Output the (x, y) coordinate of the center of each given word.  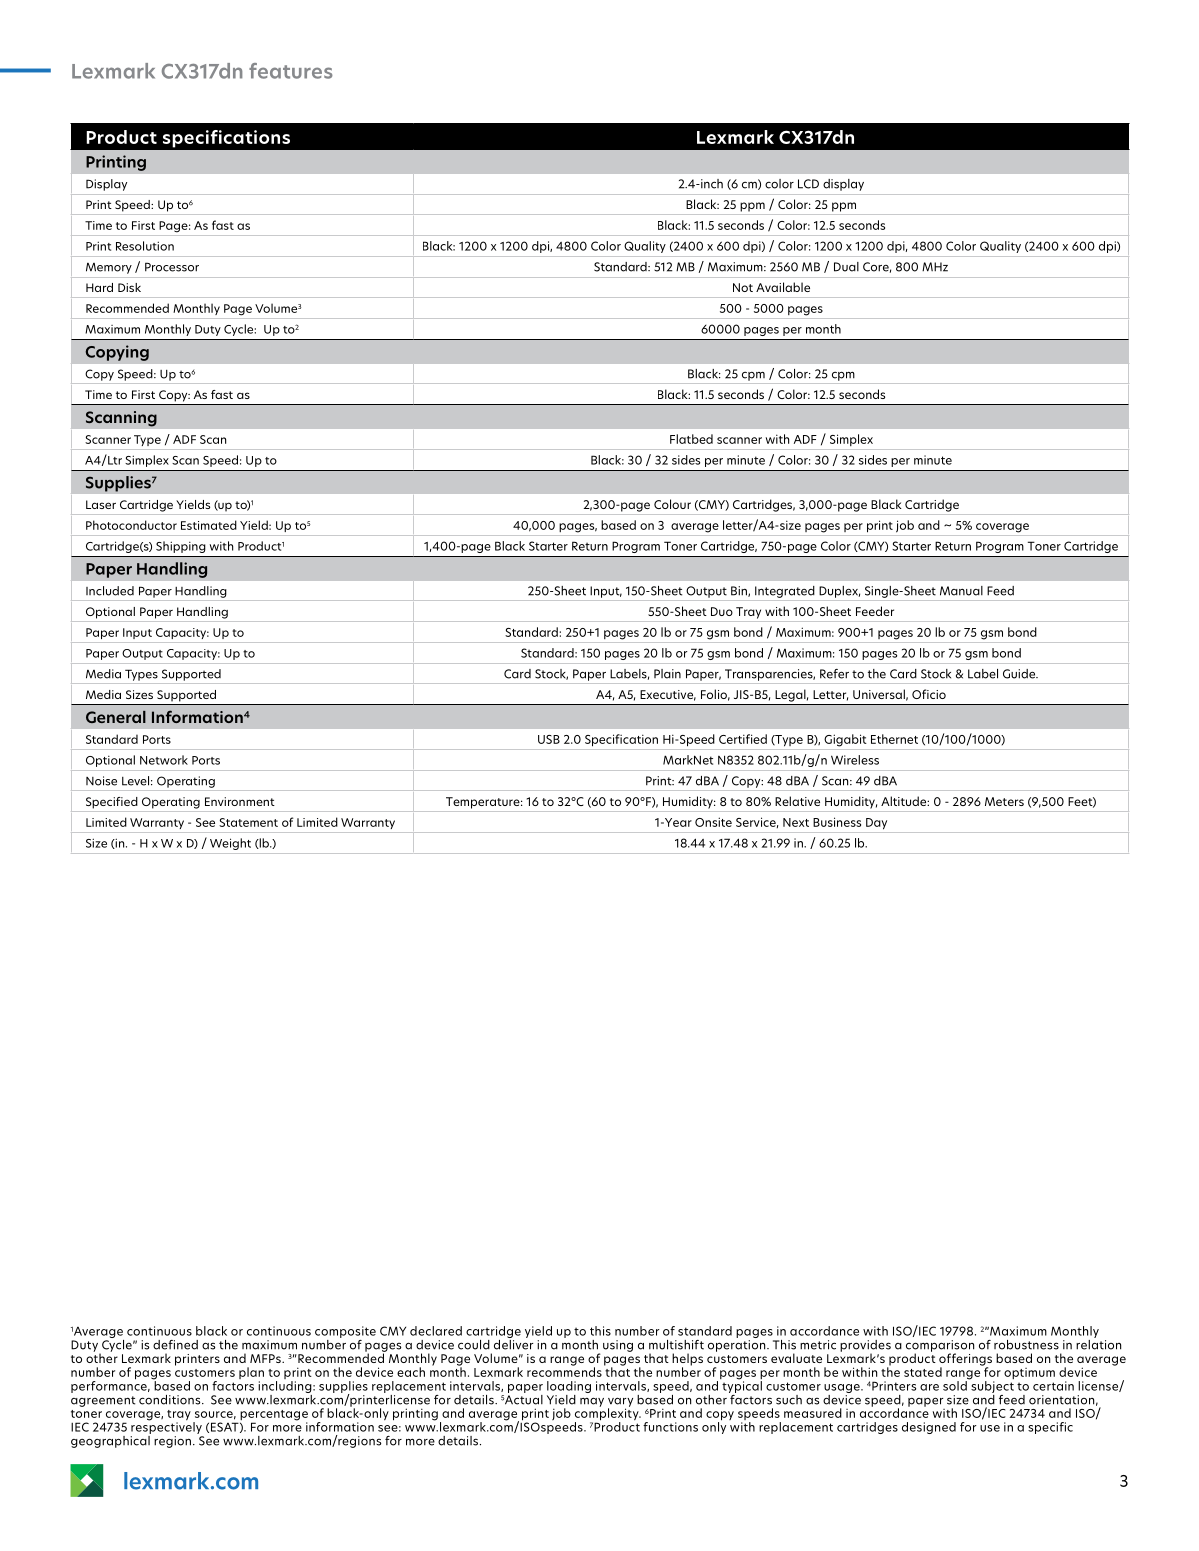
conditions (171, 1400)
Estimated (209, 525)
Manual (961, 591)
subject (991, 1386)
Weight (230, 844)
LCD (808, 184)
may (592, 1402)
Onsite (713, 822)
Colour (672, 504)
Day (876, 824)
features (291, 71)
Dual (846, 267)
